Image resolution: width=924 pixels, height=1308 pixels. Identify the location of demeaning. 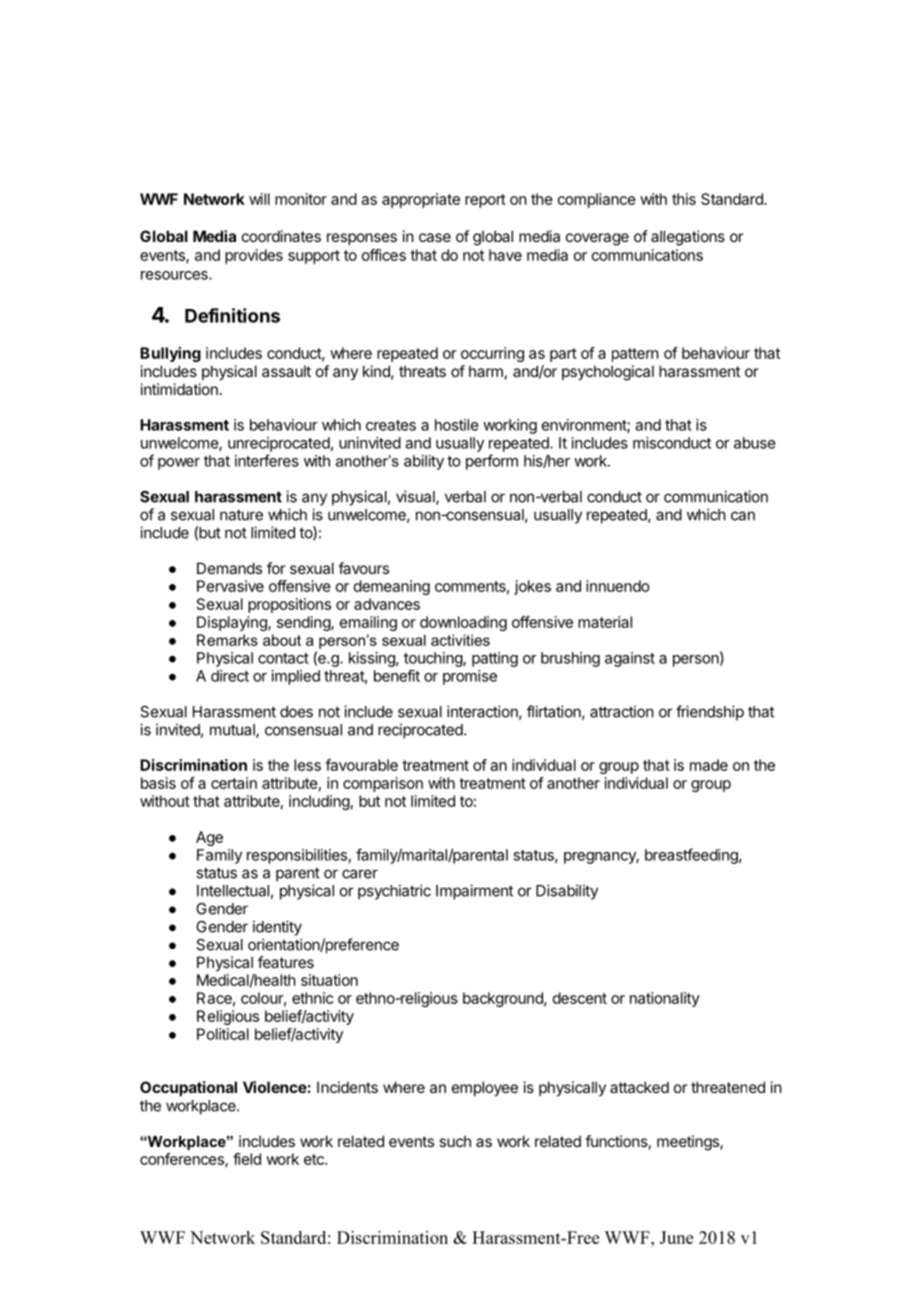
(392, 587).
